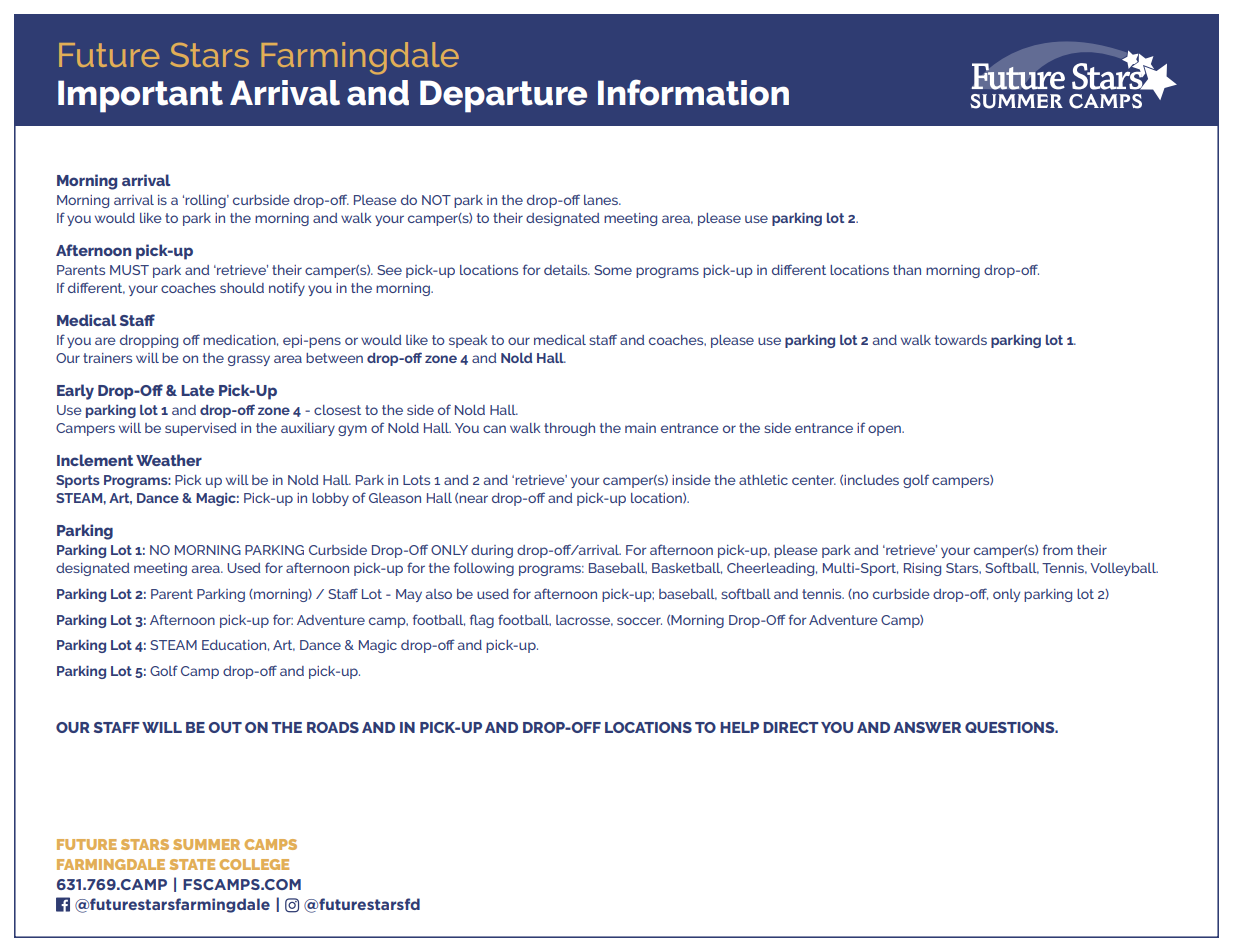  I want to click on grassy, so click(249, 360).
